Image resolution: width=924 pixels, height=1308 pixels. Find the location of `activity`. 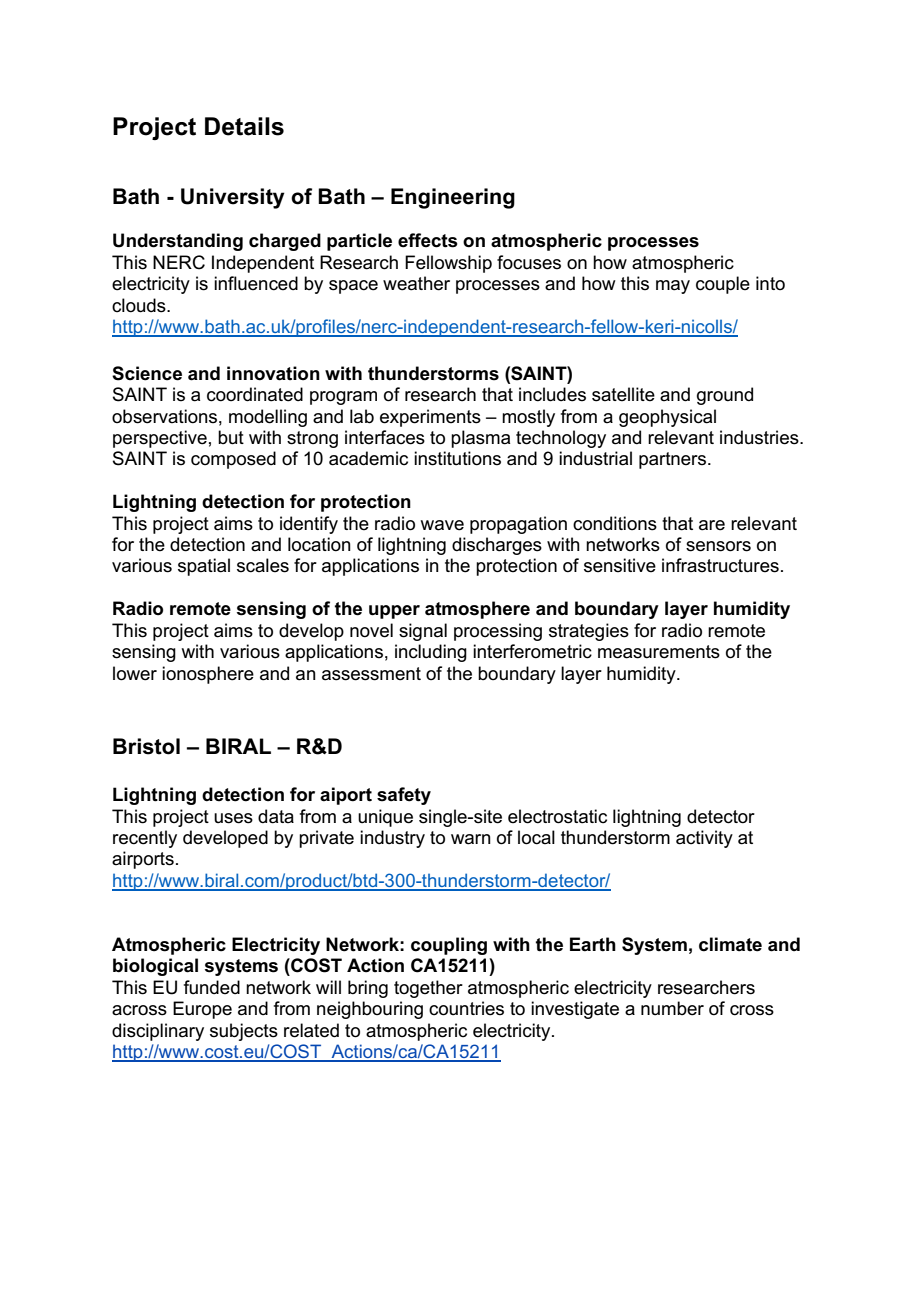

activity is located at coordinates (704, 839).
